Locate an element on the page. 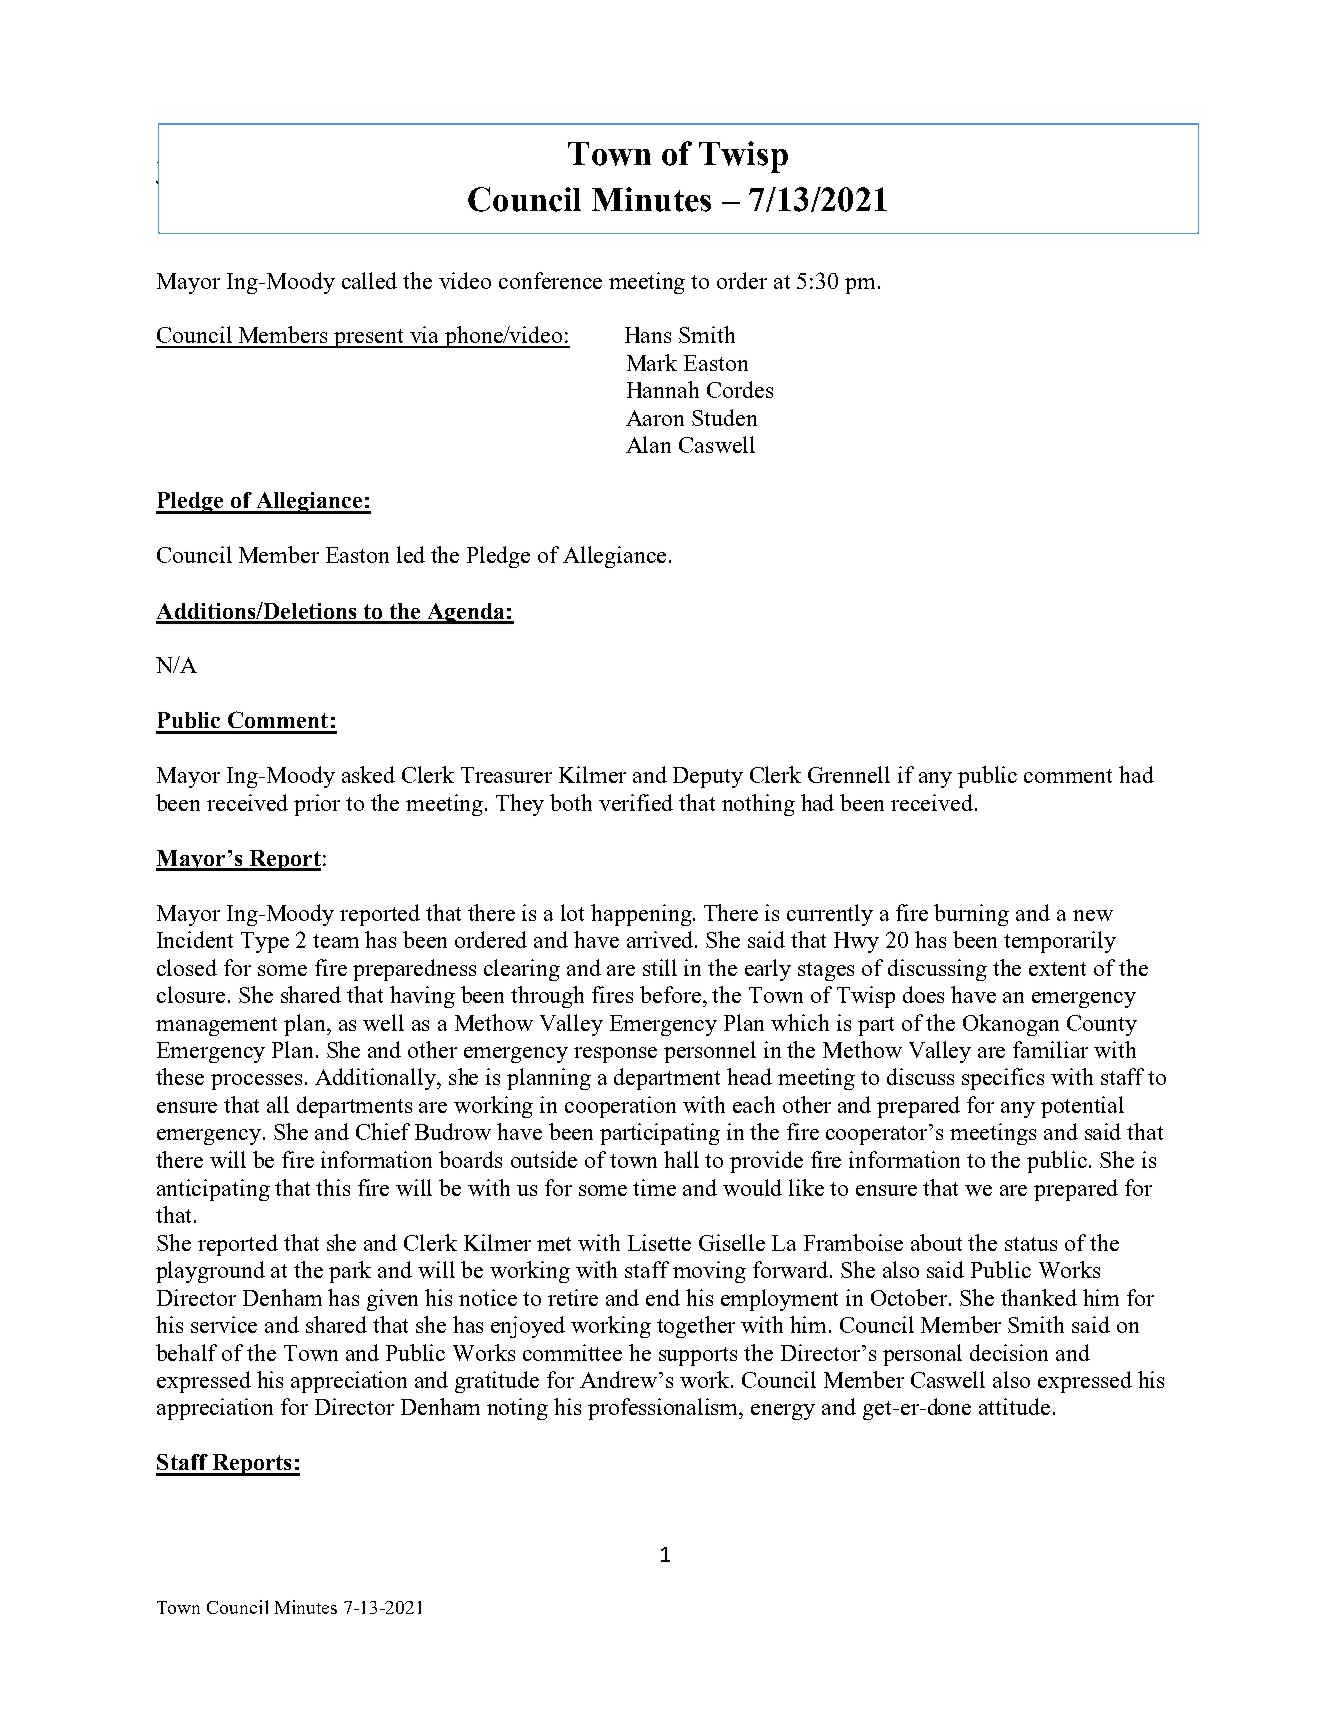 This image has width=1330, height=1721. service is located at coordinates (224, 1324).
